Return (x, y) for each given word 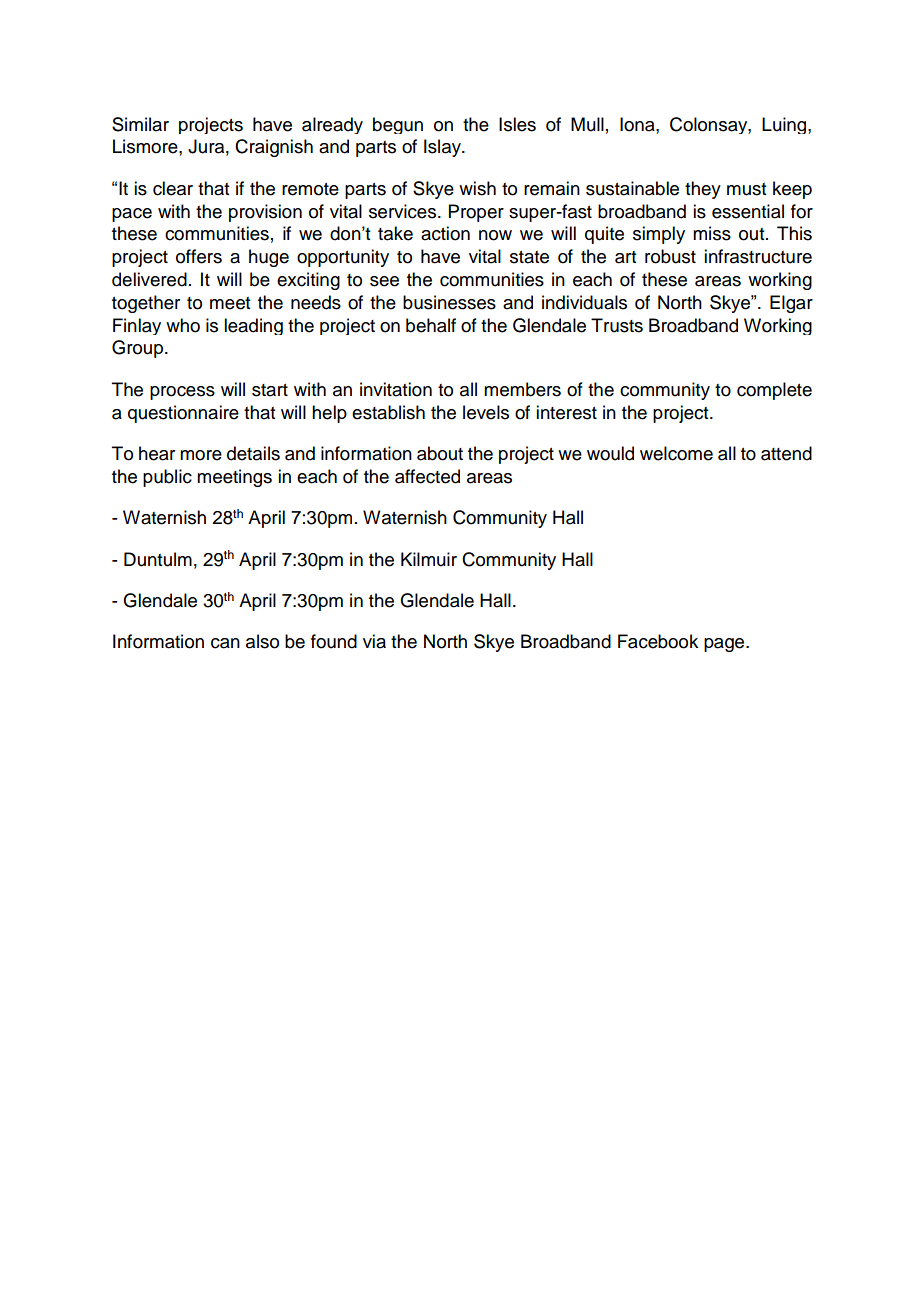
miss (712, 233)
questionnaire (183, 414)
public (167, 478)
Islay (443, 148)
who (183, 325)
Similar (140, 124)
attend (786, 453)
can (225, 643)
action (445, 233)
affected (427, 476)
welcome (676, 453)
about (440, 453)
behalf (431, 325)
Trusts (617, 325)
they (703, 190)
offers (199, 256)
